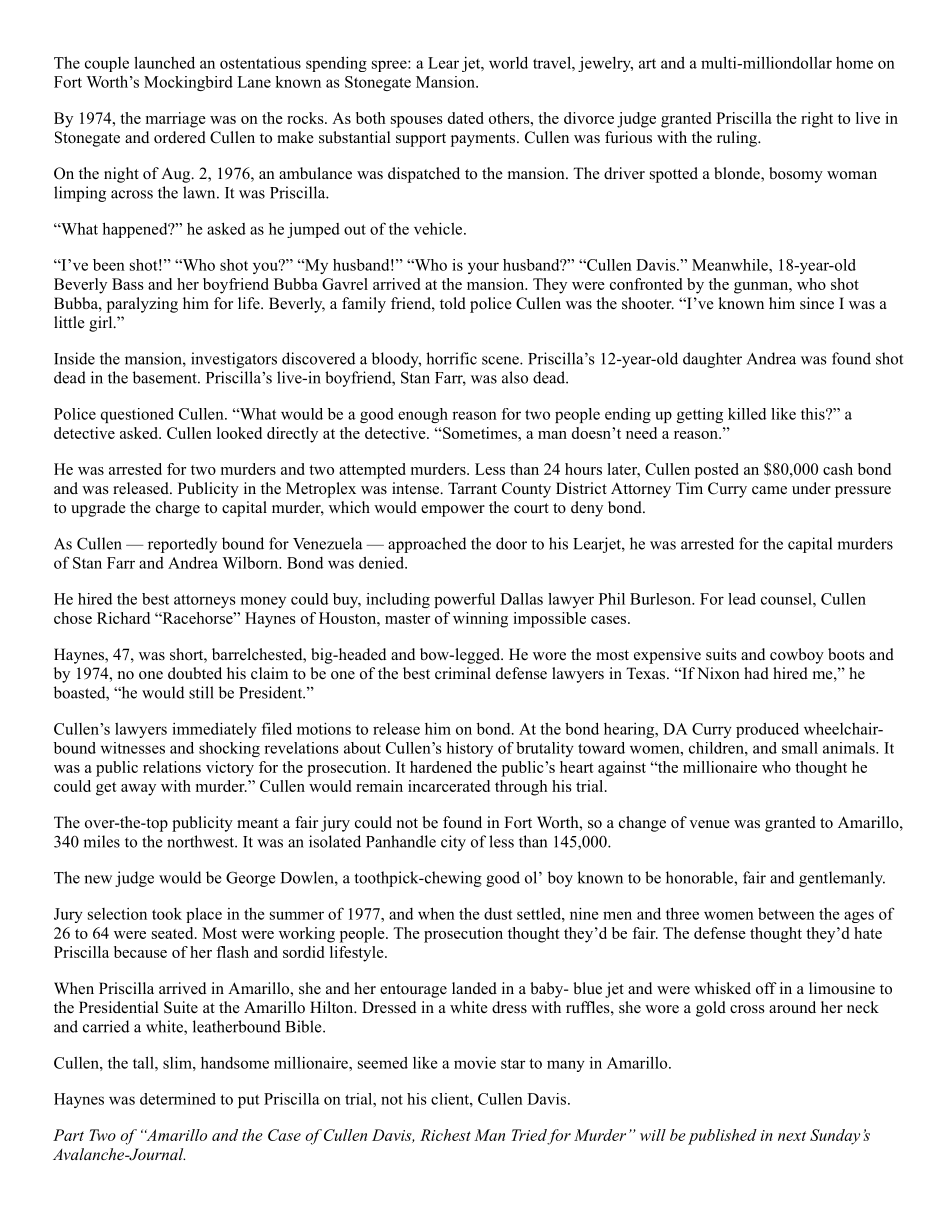 Image resolution: width=952 pixels, height=1232 pixels. Describe the element at coordinates (178, 1099) in the screenshot. I see `determined` at that location.
